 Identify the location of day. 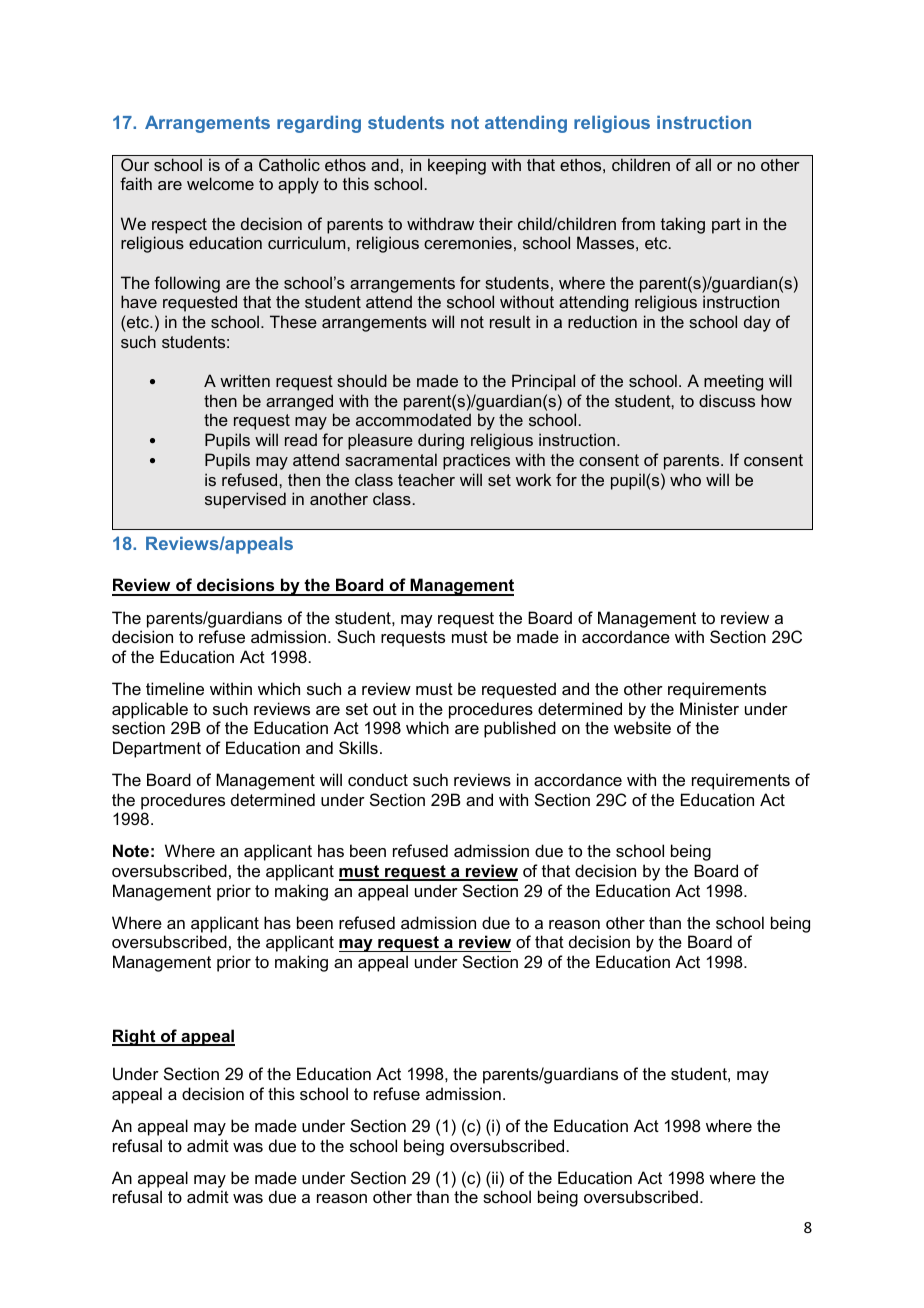
(757, 323).
